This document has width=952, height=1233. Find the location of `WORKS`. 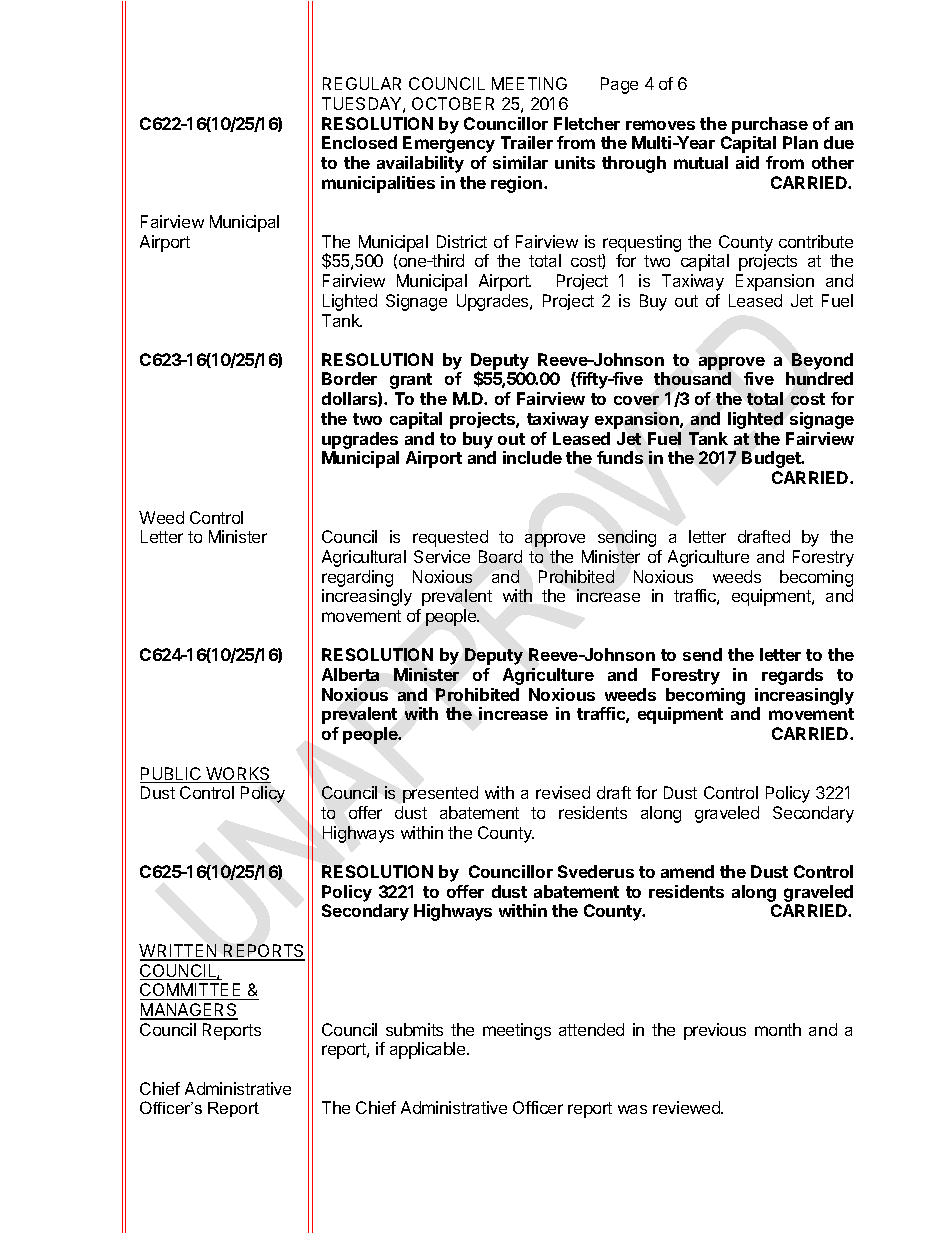

WORKS is located at coordinates (237, 775).
